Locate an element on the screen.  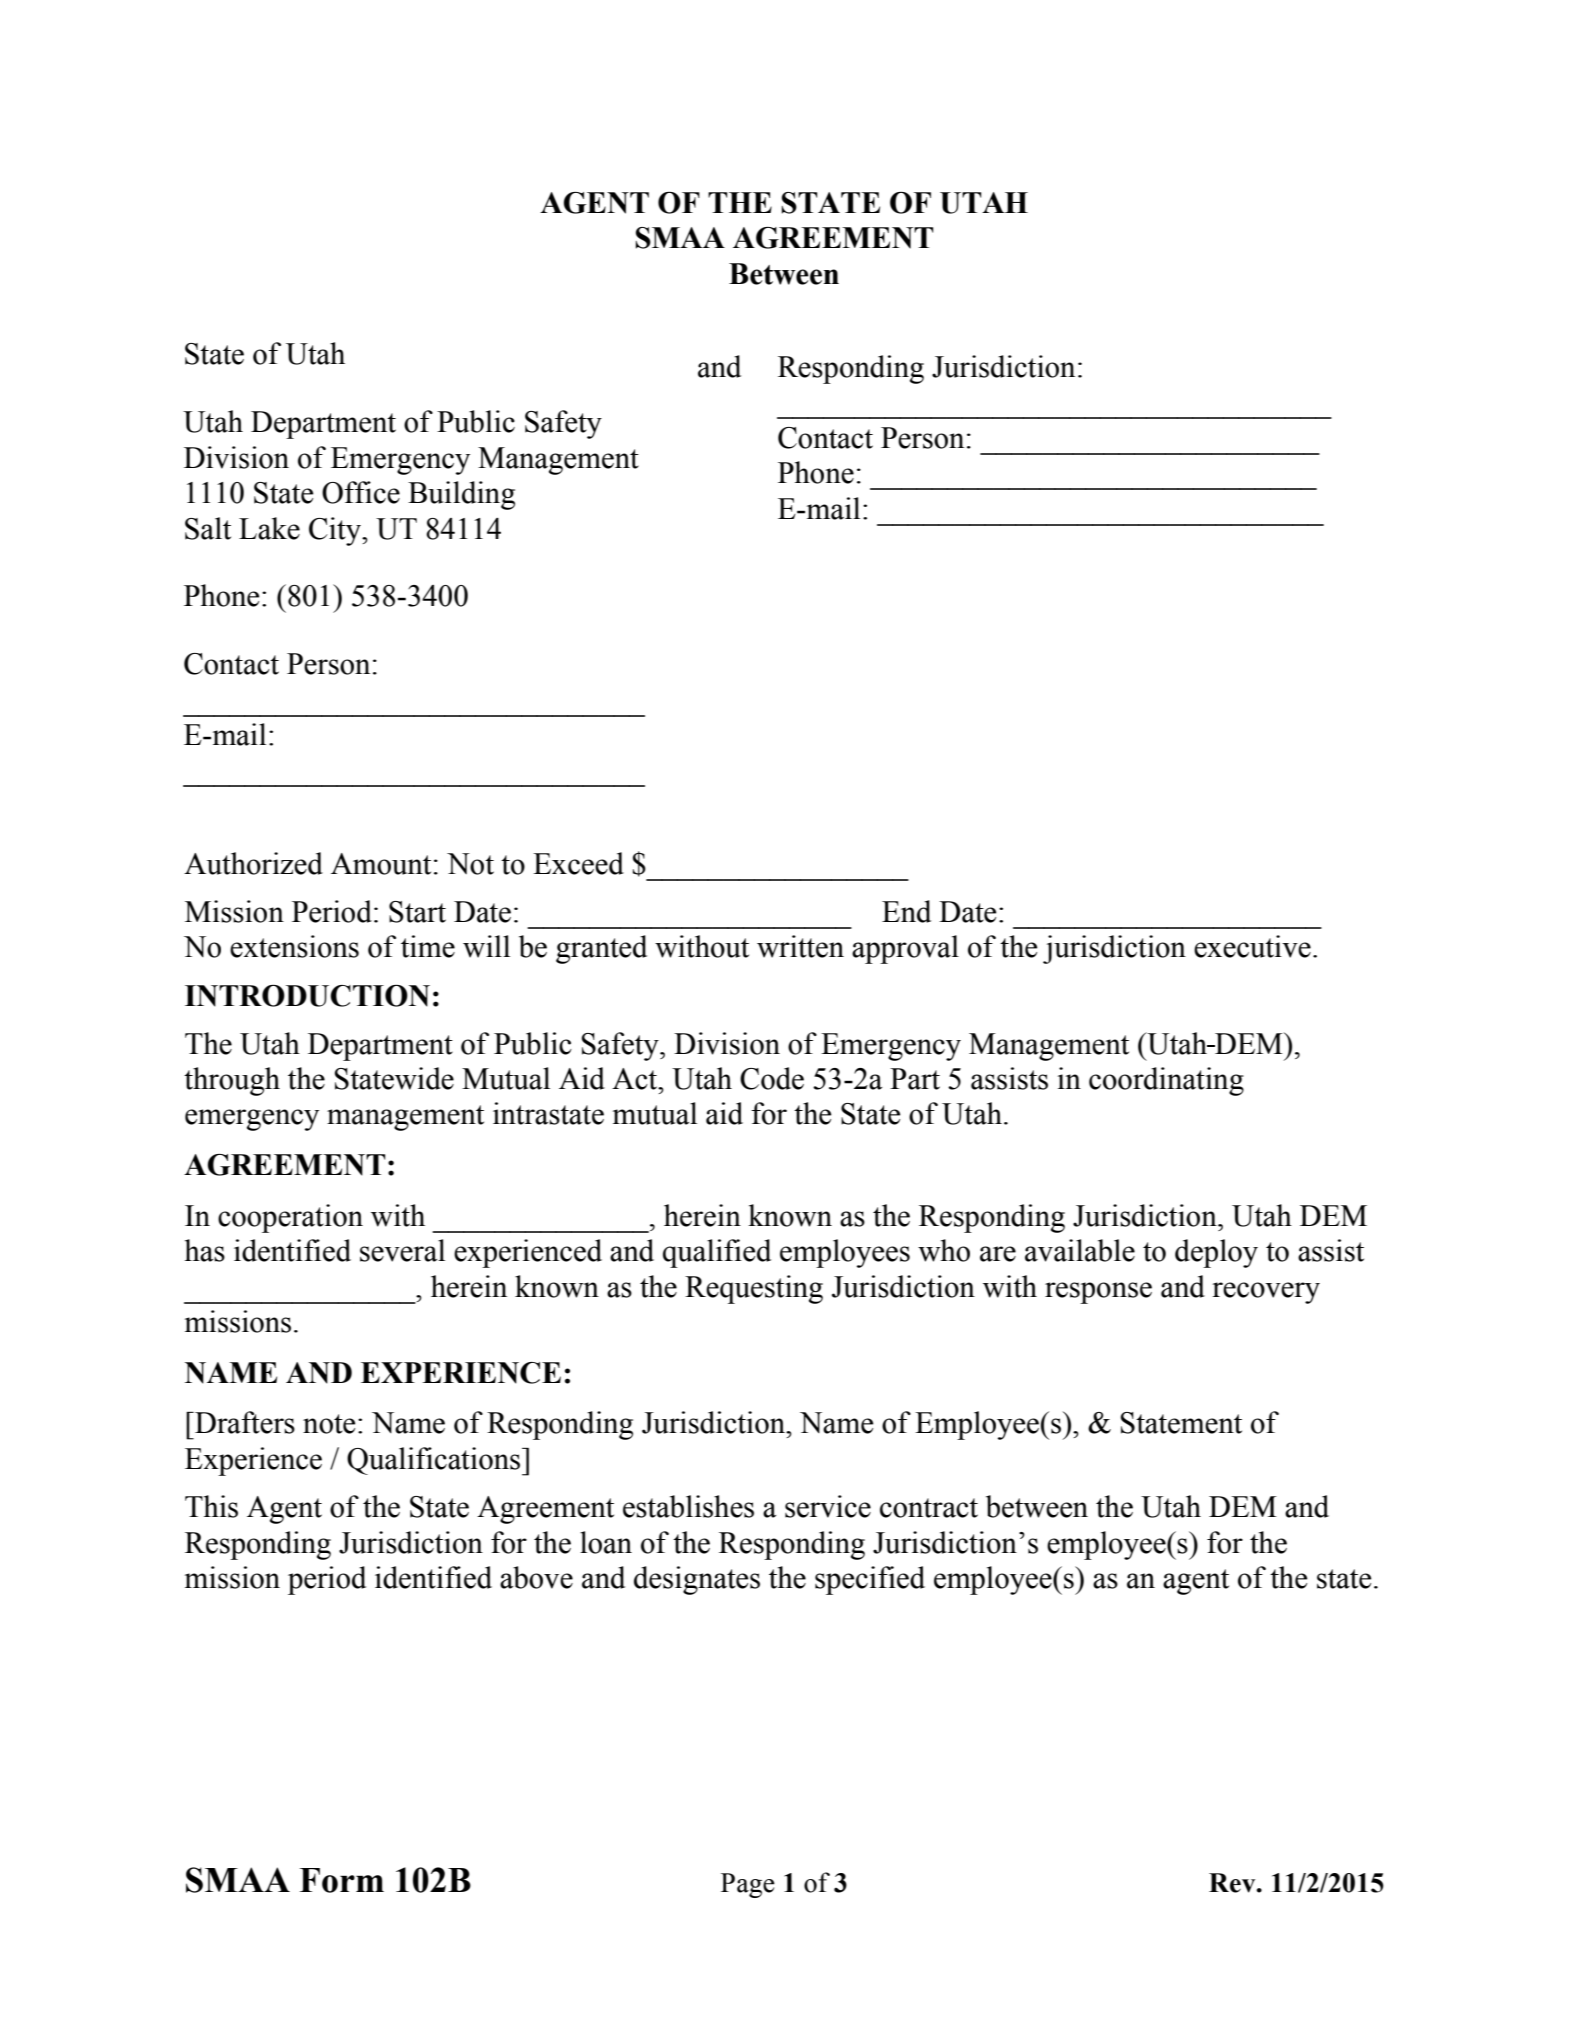
Page is located at coordinates (748, 1885).
